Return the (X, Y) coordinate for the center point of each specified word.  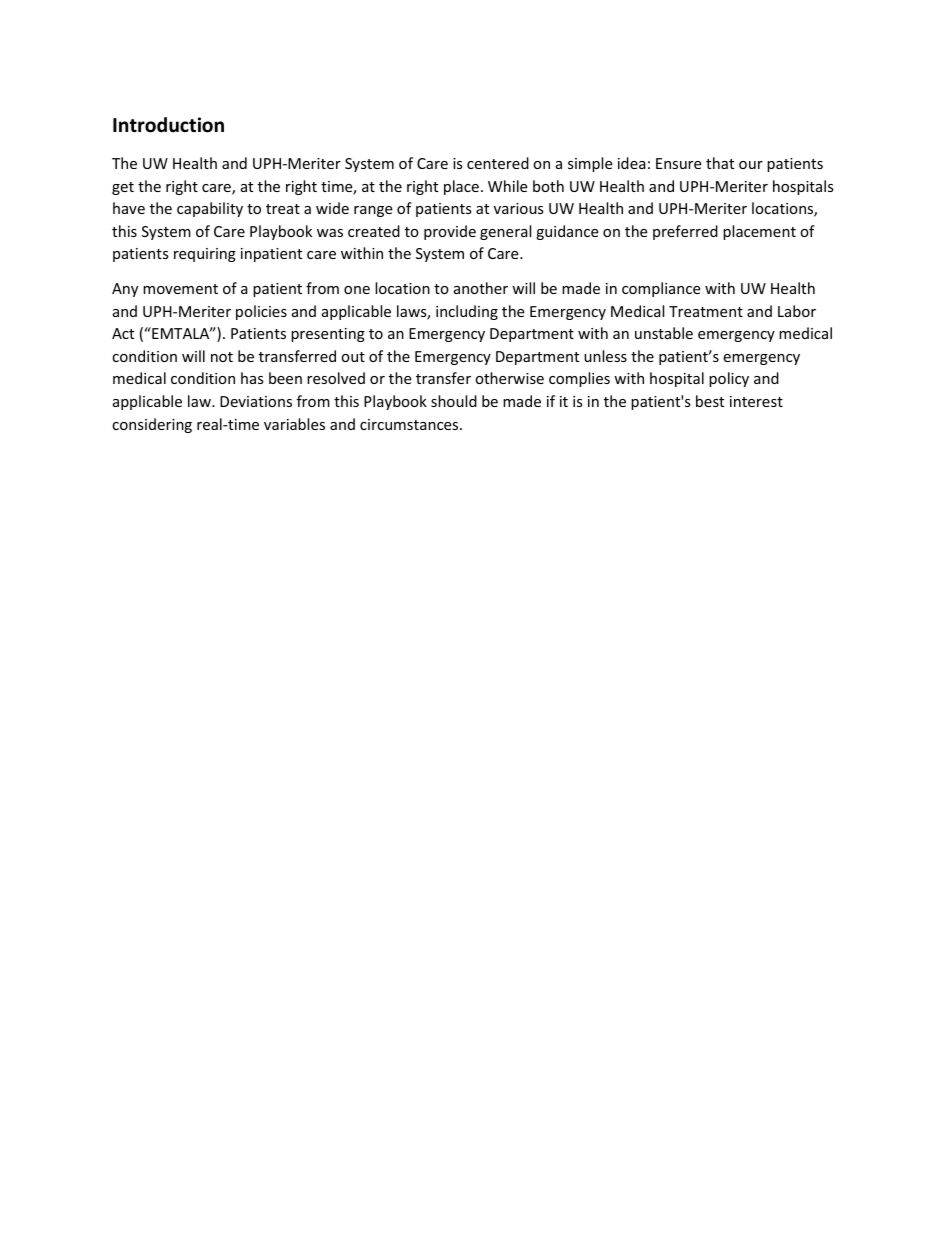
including (467, 312)
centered (498, 163)
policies (261, 312)
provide (450, 232)
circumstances (410, 424)
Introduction (168, 125)
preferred (685, 232)
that (720, 163)
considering (152, 425)
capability (210, 209)
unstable (664, 333)
